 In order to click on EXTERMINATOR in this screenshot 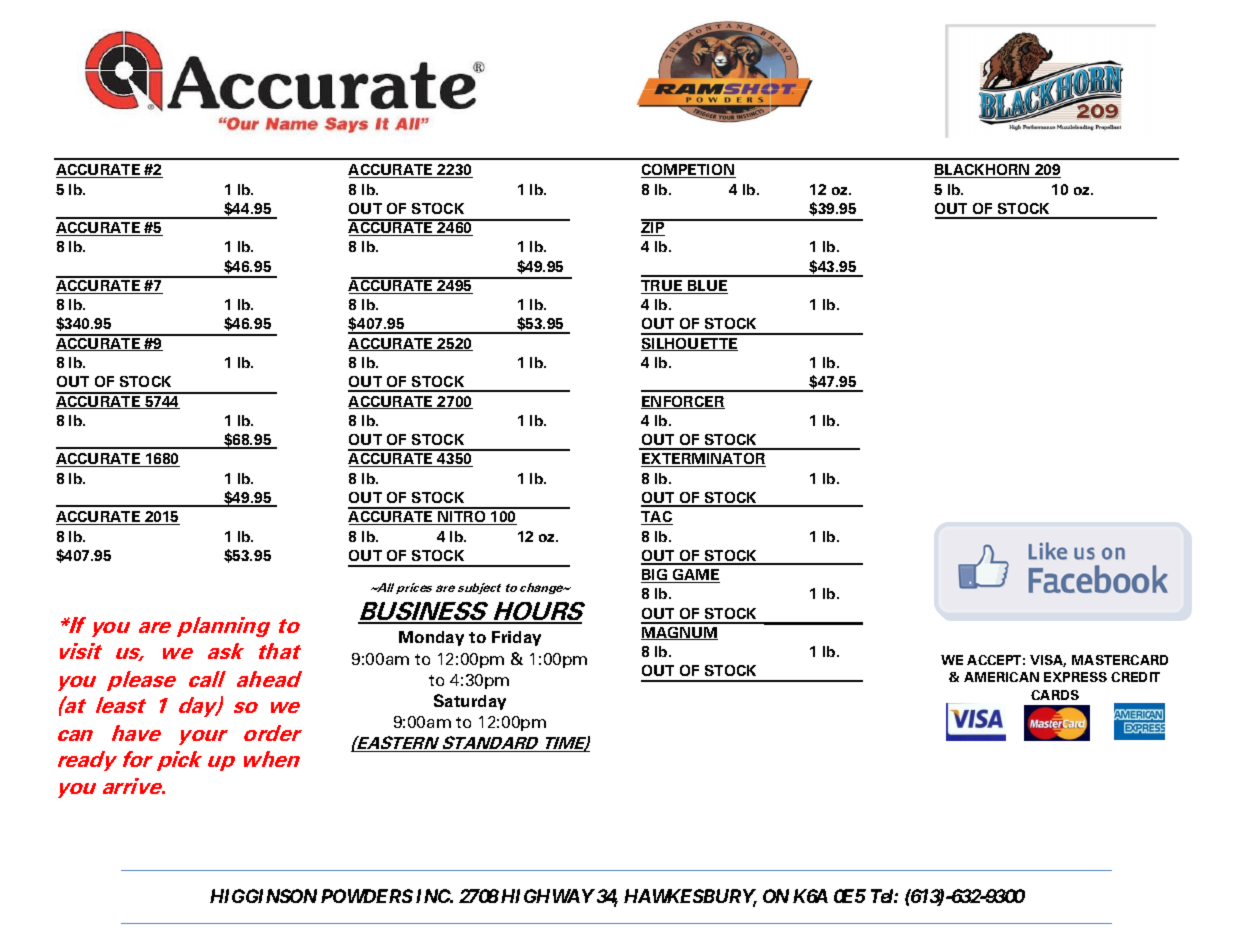, I will do `click(703, 460)`.
